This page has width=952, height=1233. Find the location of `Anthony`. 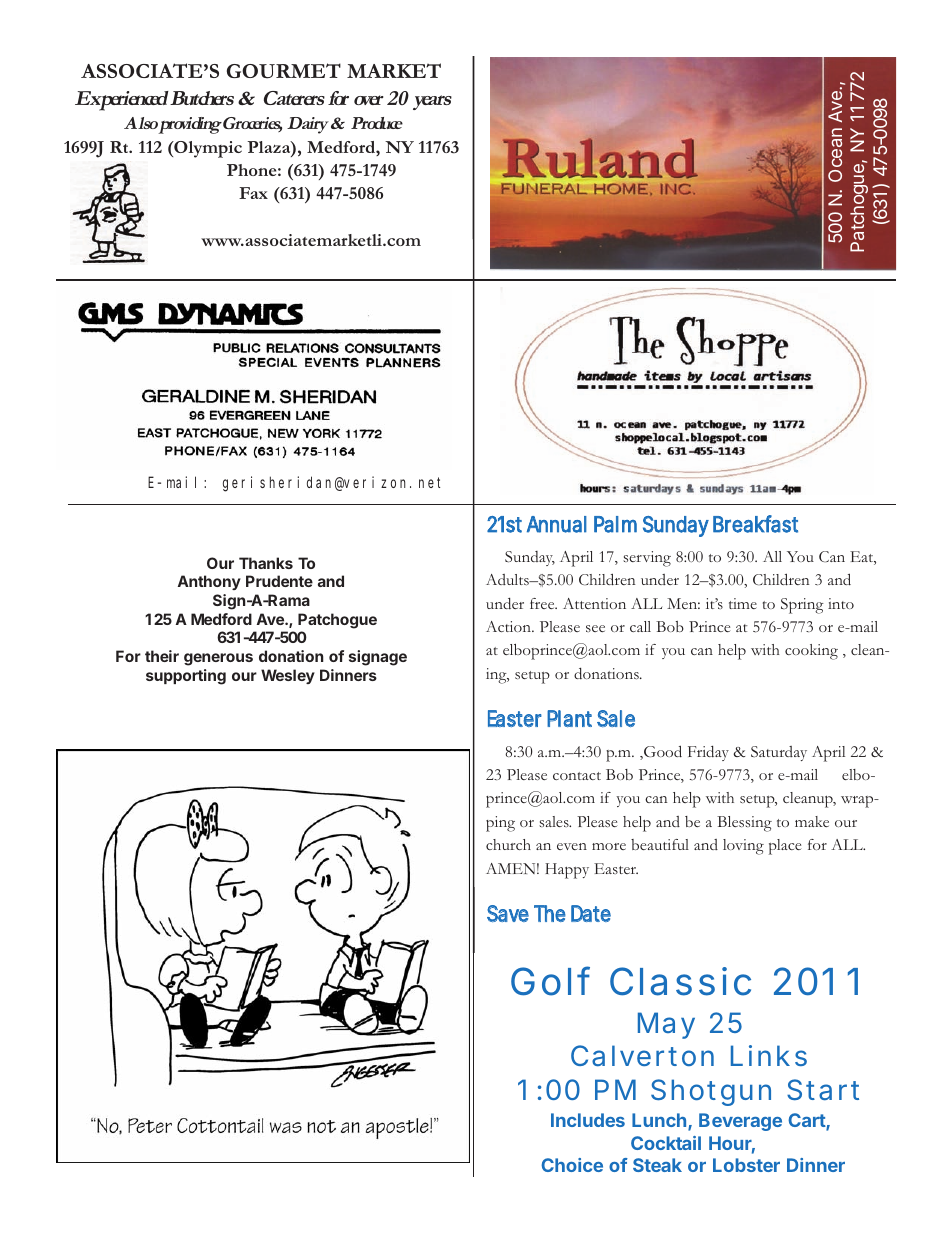

Anthony is located at coordinates (209, 582).
